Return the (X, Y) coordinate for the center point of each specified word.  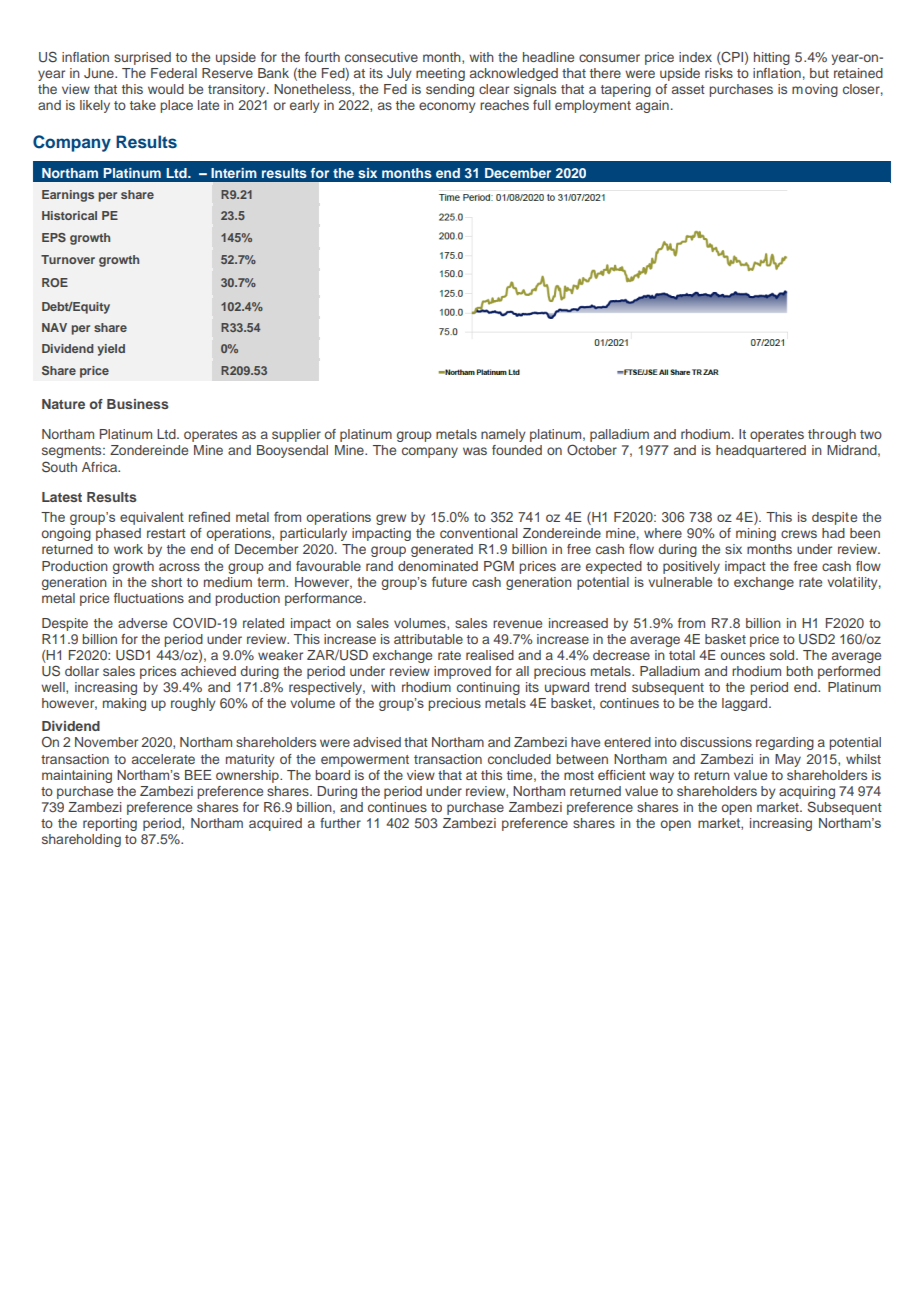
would (166, 89)
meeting (440, 74)
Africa (101, 467)
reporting (110, 824)
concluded (519, 759)
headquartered (761, 451)
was (475, 451)
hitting (772, 58)
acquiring (807, 792)
